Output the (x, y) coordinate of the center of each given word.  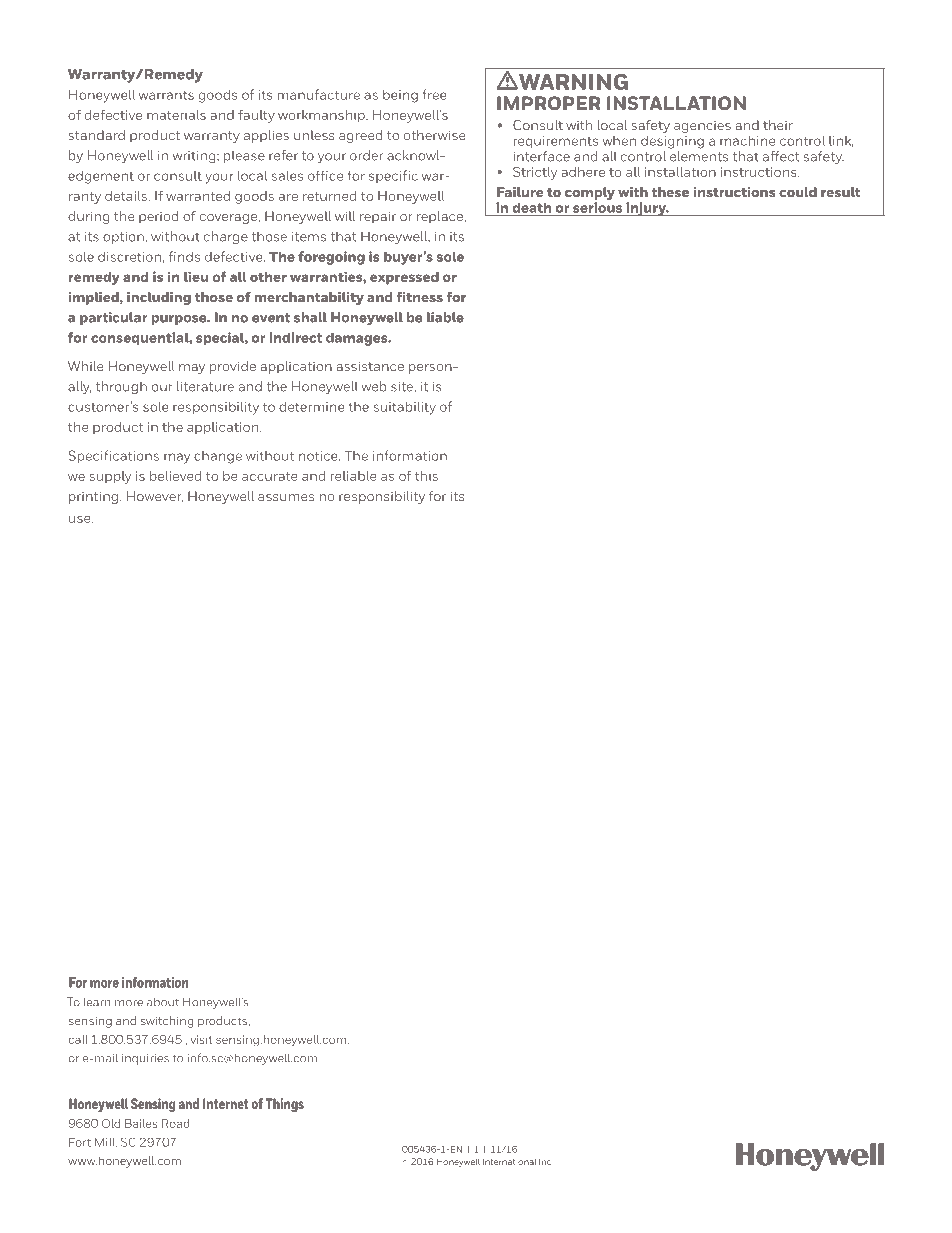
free (435, 94)
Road (176, 1123)
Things (284, 1105)
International (510, 1161)
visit (201, 1039)
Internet (226, 1103)
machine (747, 141)
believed (175, 476)
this (426, 476)
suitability (404, 408)
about (163, 1002)
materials (176, 115)
